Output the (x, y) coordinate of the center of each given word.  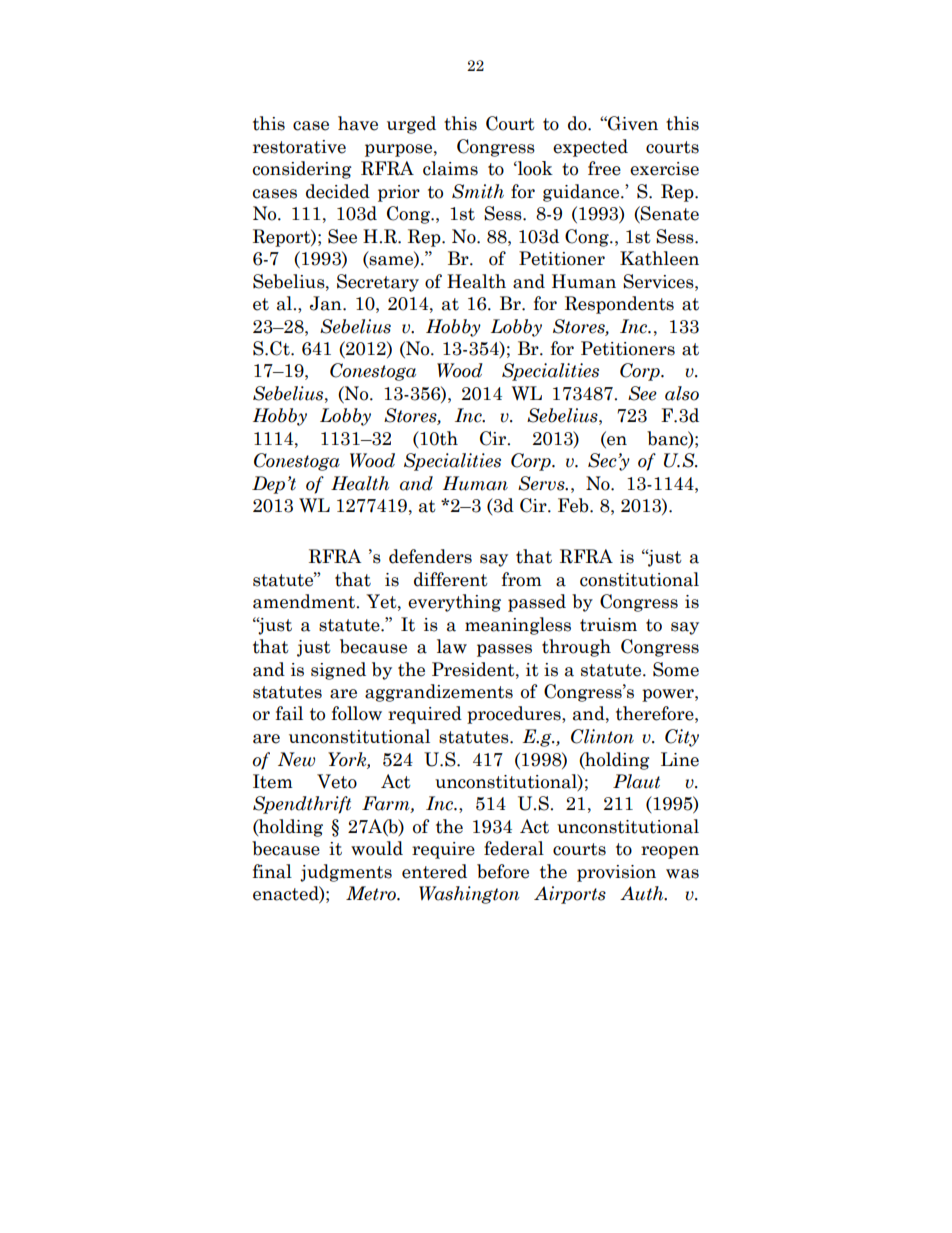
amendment (305, 601)
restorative (299, 147)
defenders (430, 556)
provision (616, 873)
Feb (574, 505)
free (604, 168)
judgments (346, 873)
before (503, 871)
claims (450, 168)
